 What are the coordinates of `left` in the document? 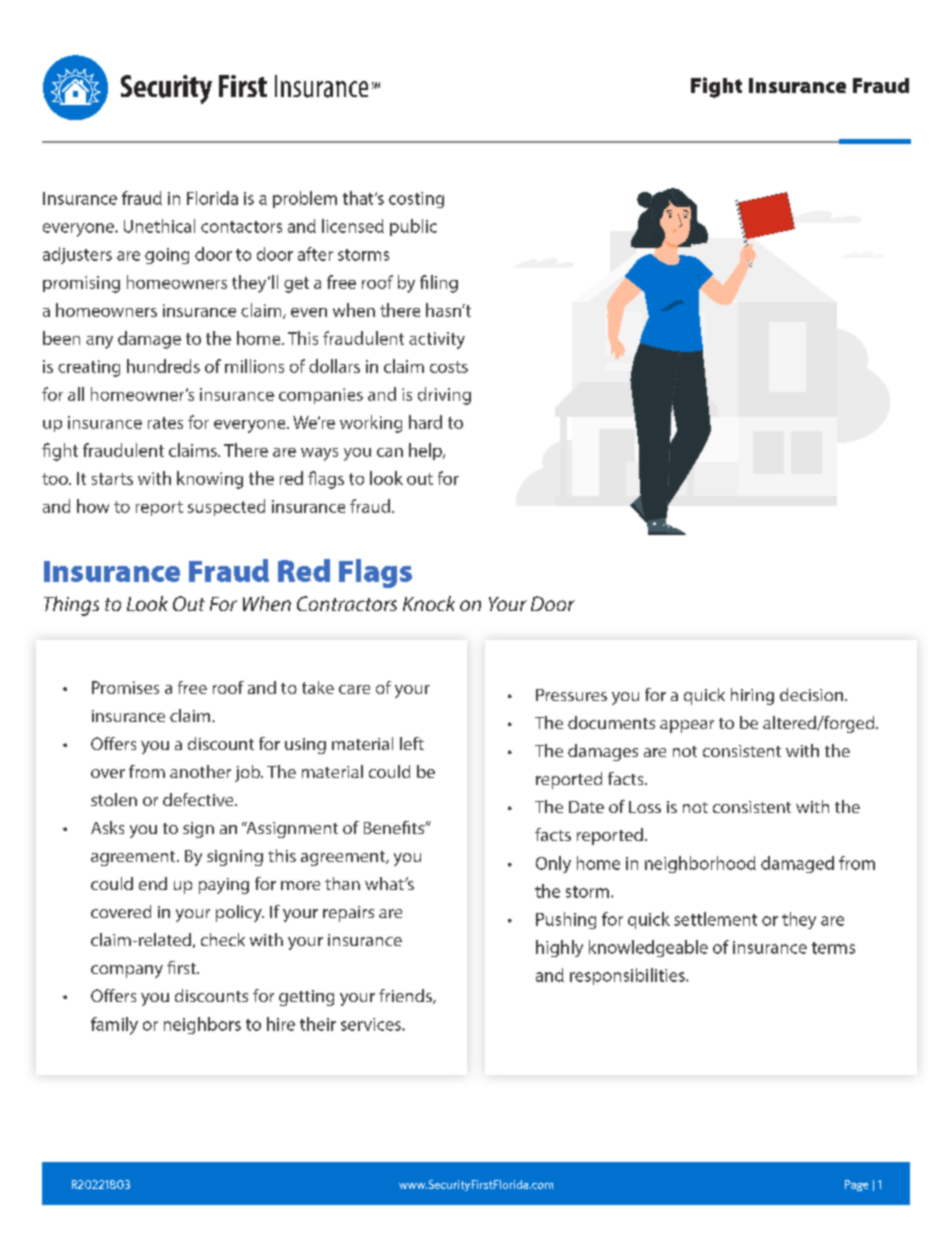 It's located at (412, 743).
